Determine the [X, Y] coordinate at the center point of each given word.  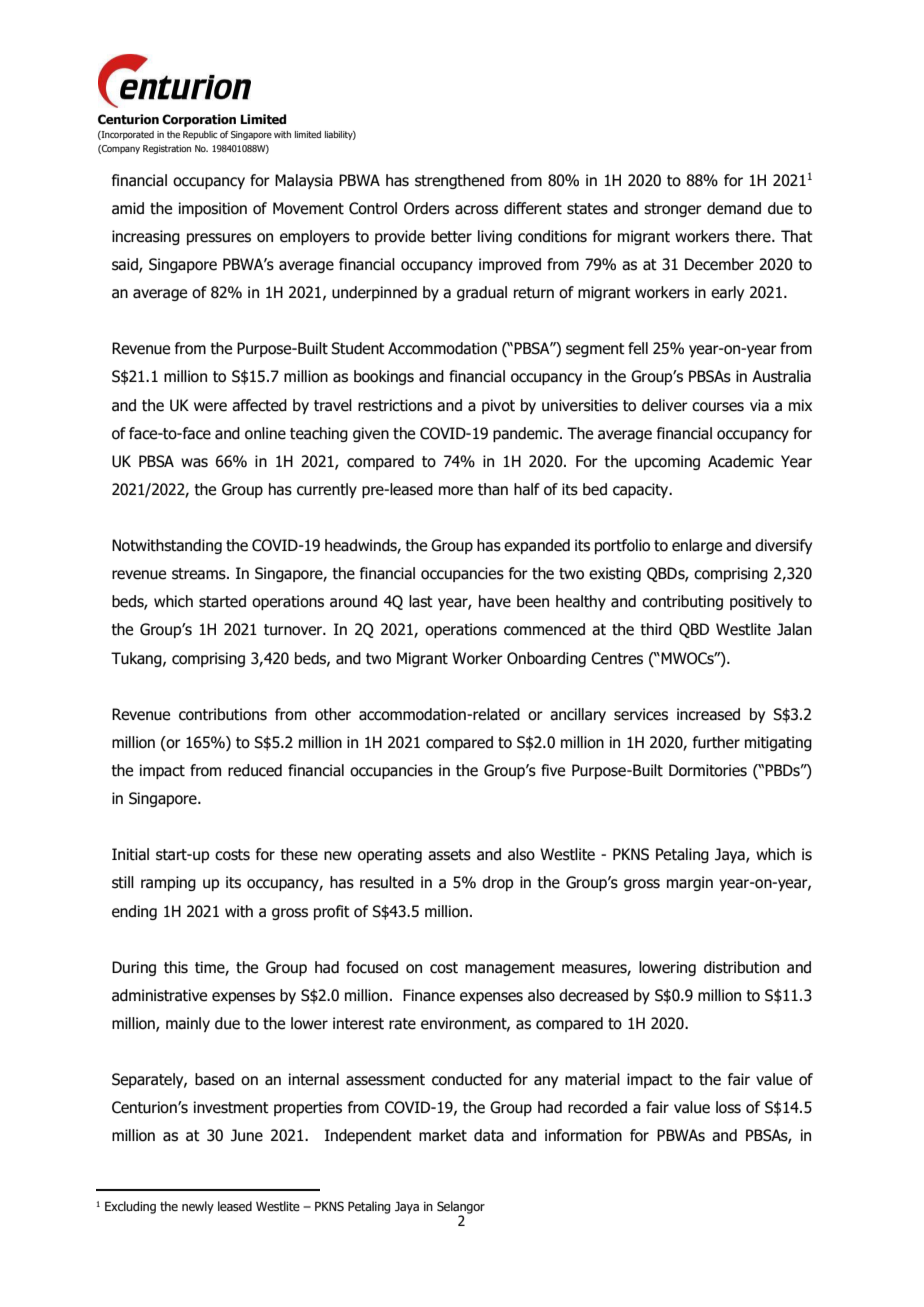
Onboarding [546, 659]
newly [198, 1207]
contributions [223, 714]
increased [708, 714]
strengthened [459, 181]
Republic [200, 135]
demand [734, 208]
